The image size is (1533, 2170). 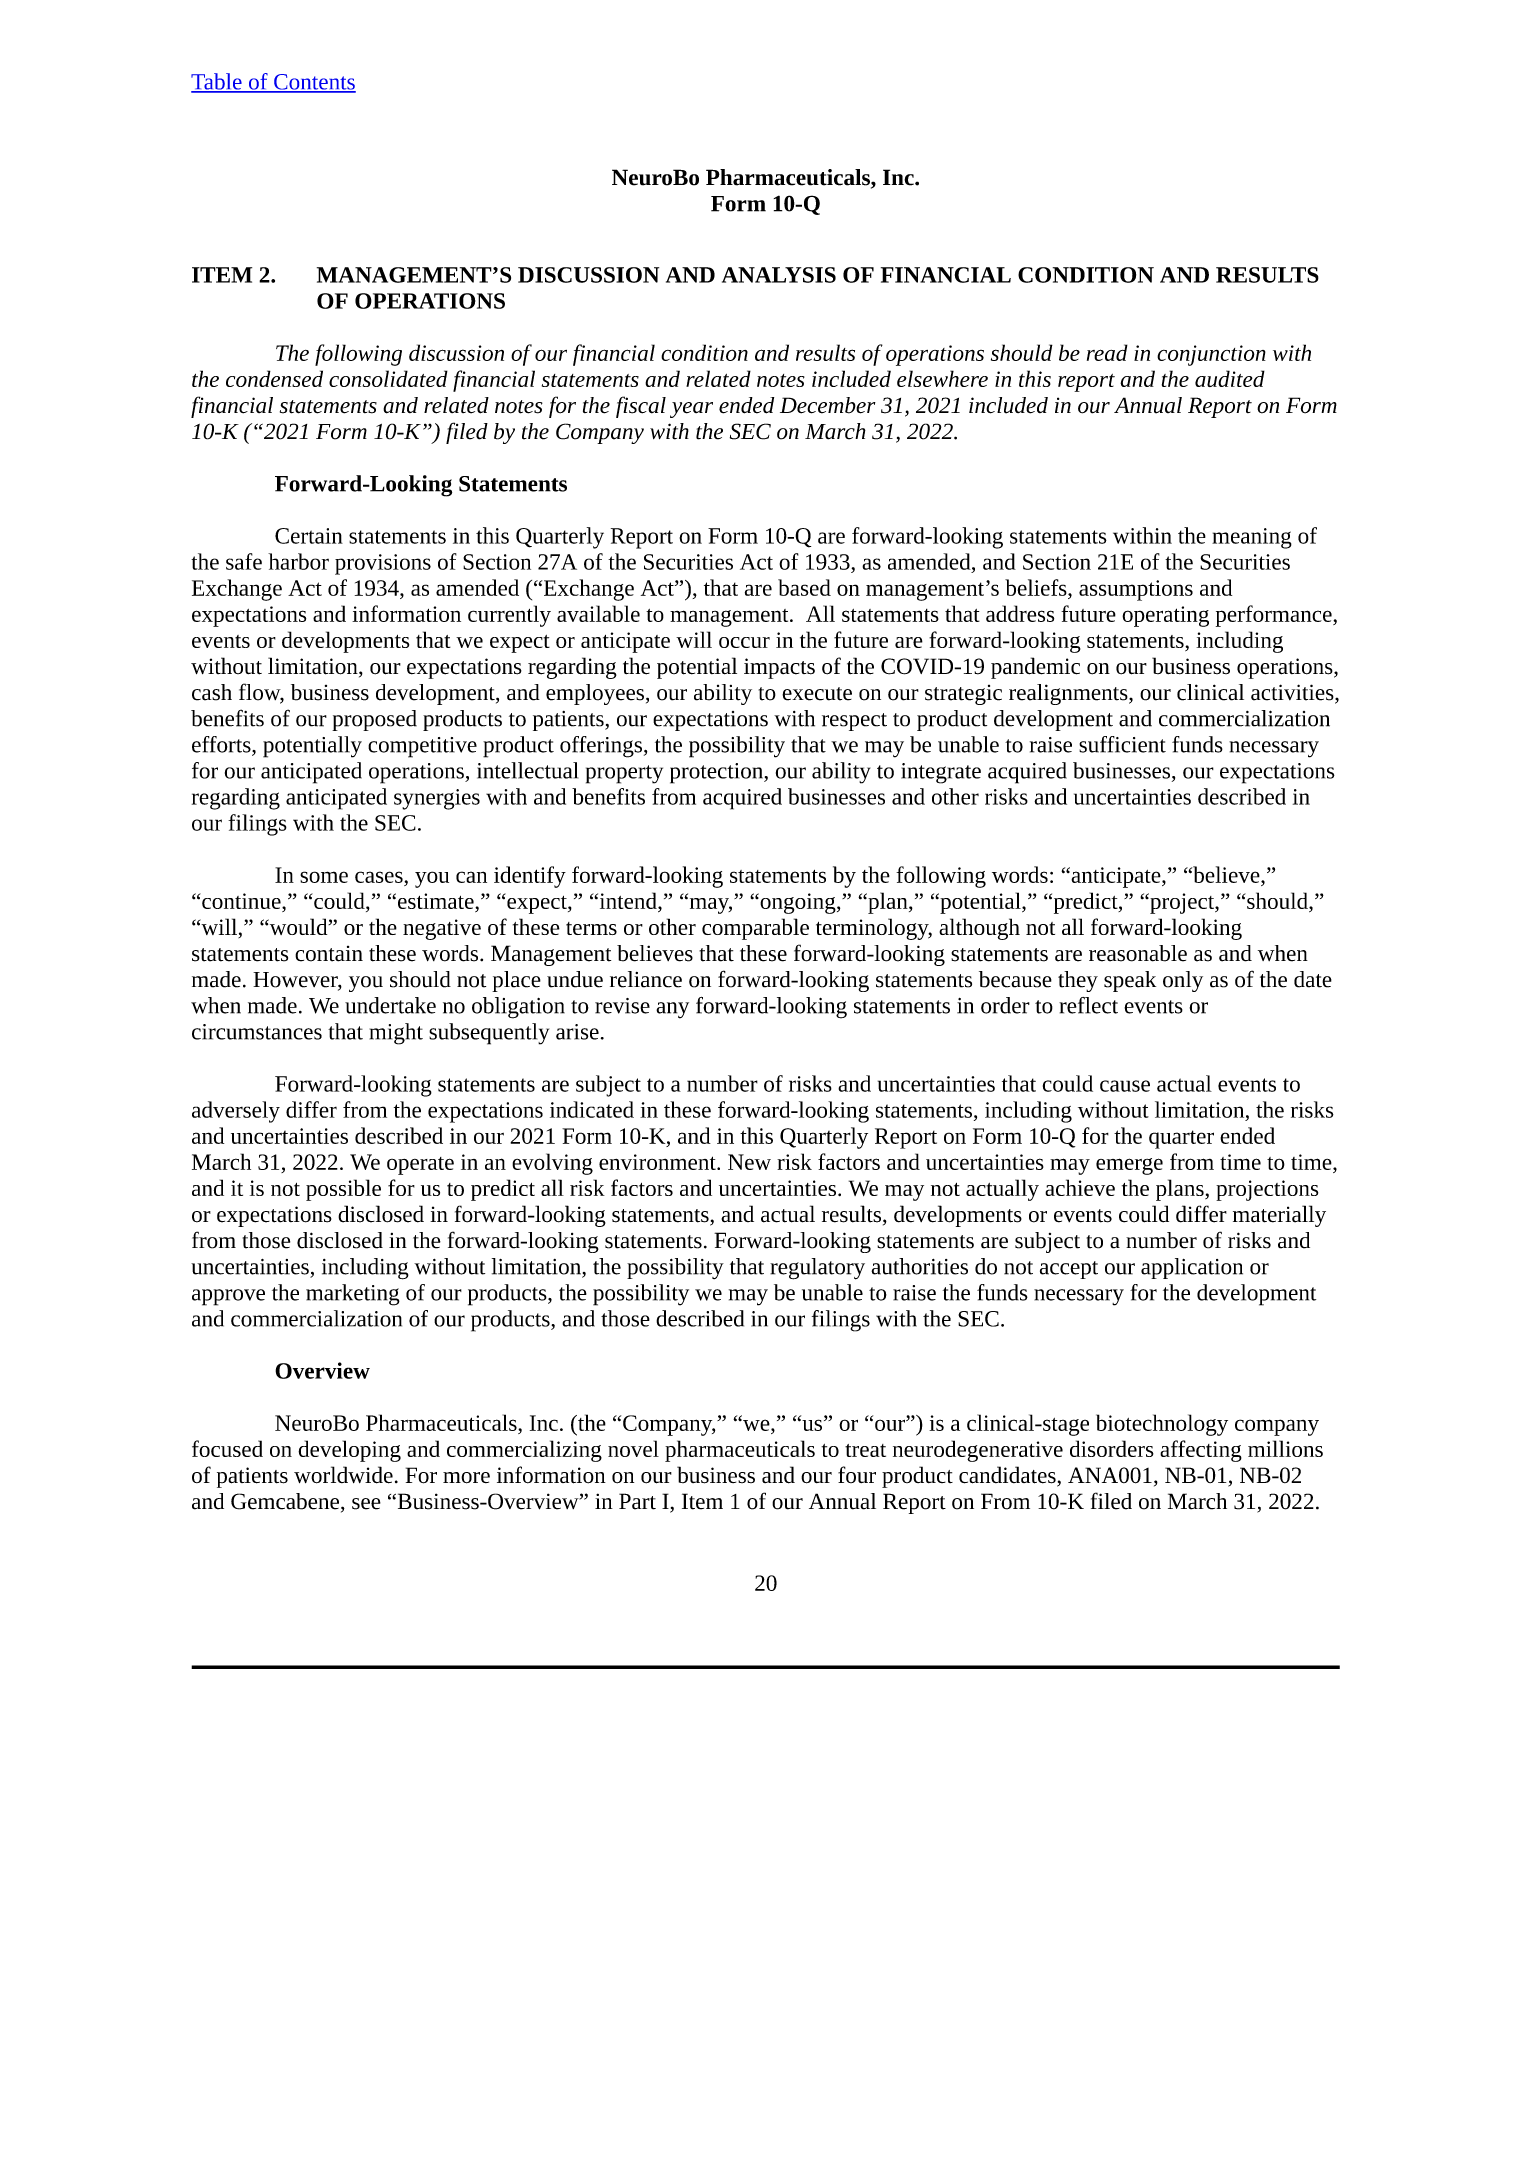 What do you see at coordinates (349, 1451) in the screenshot?
I see `developing` at bounding box center [349, 1451].
